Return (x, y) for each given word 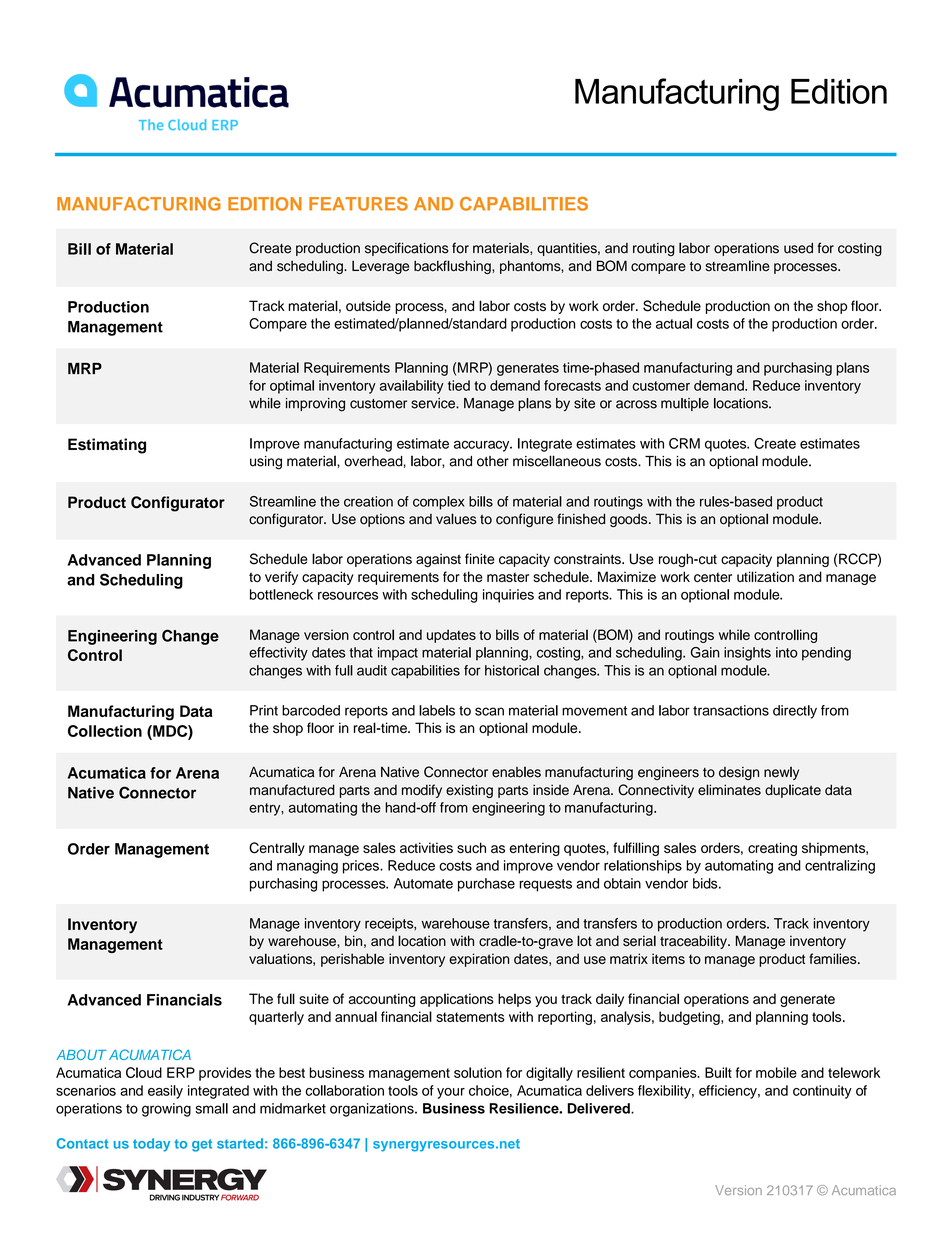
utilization (765, 576)
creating (772, 849)
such (471, 847)
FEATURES (358, 204)
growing (166, 1110)
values (456, 519)
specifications (407, 249)
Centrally (277, 849)
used (798, 248)
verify (281, 578)
